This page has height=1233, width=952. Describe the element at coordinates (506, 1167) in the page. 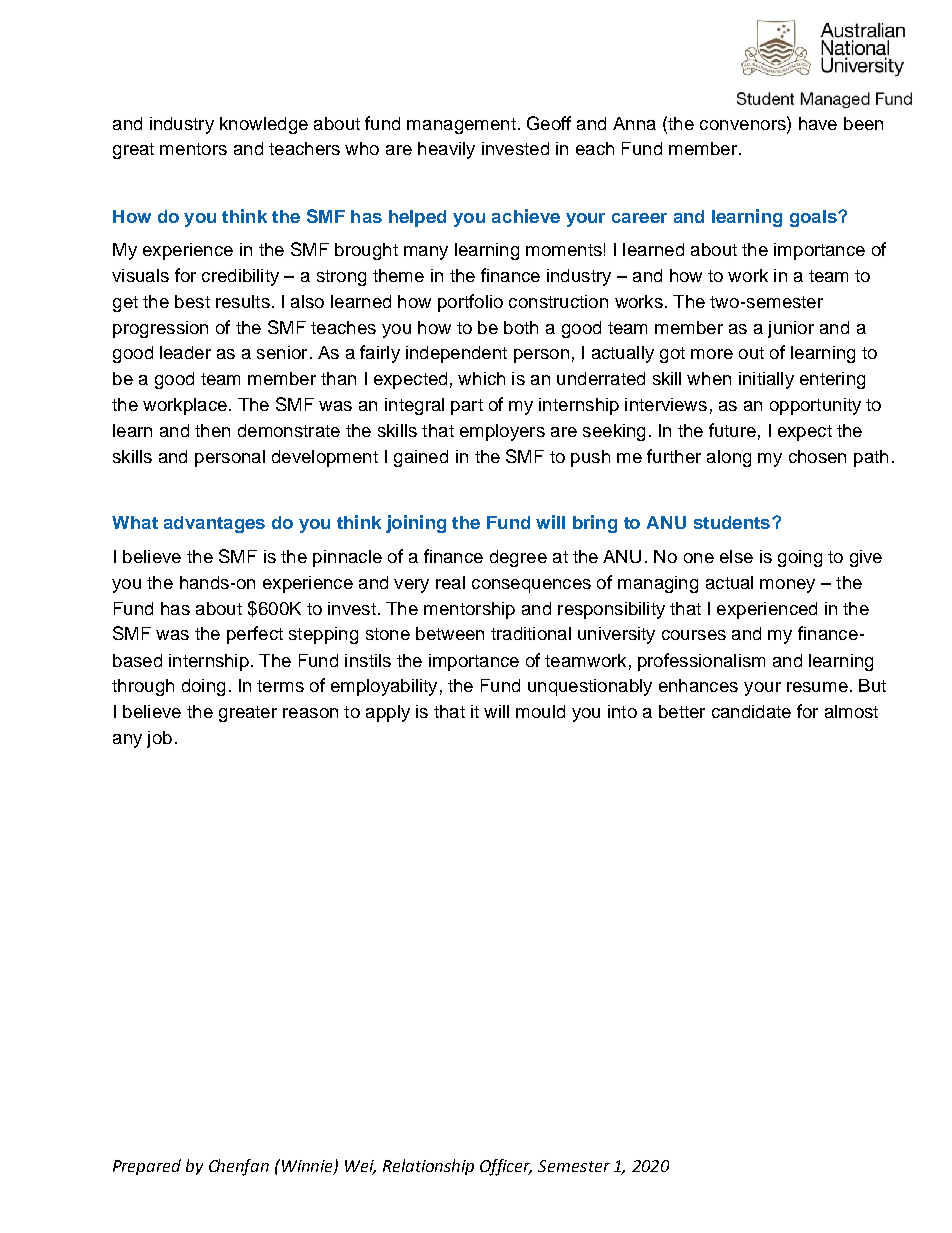

I see `Officer` at that location.
